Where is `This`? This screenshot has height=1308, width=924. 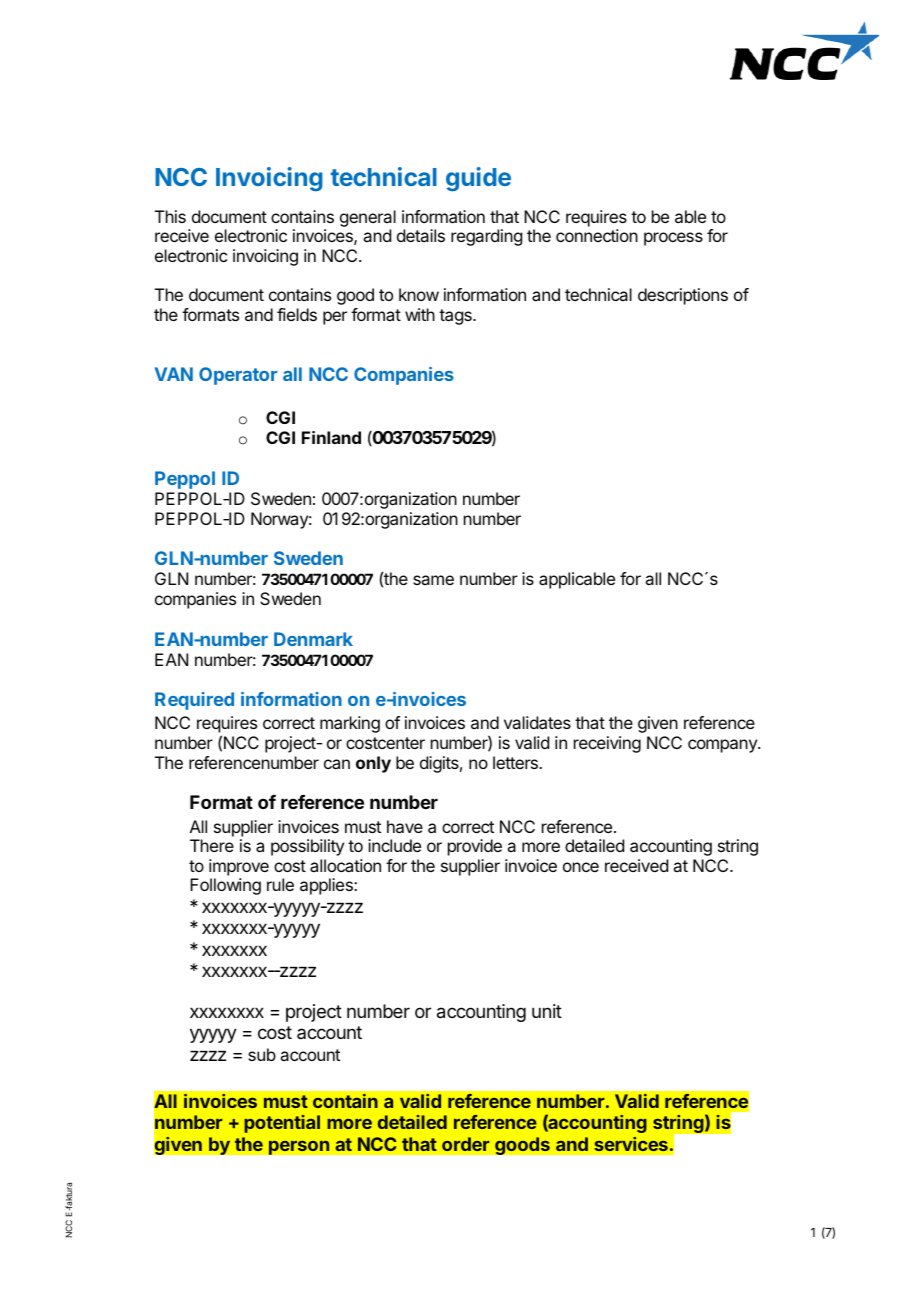
This is located at coordinates (170, 216).
